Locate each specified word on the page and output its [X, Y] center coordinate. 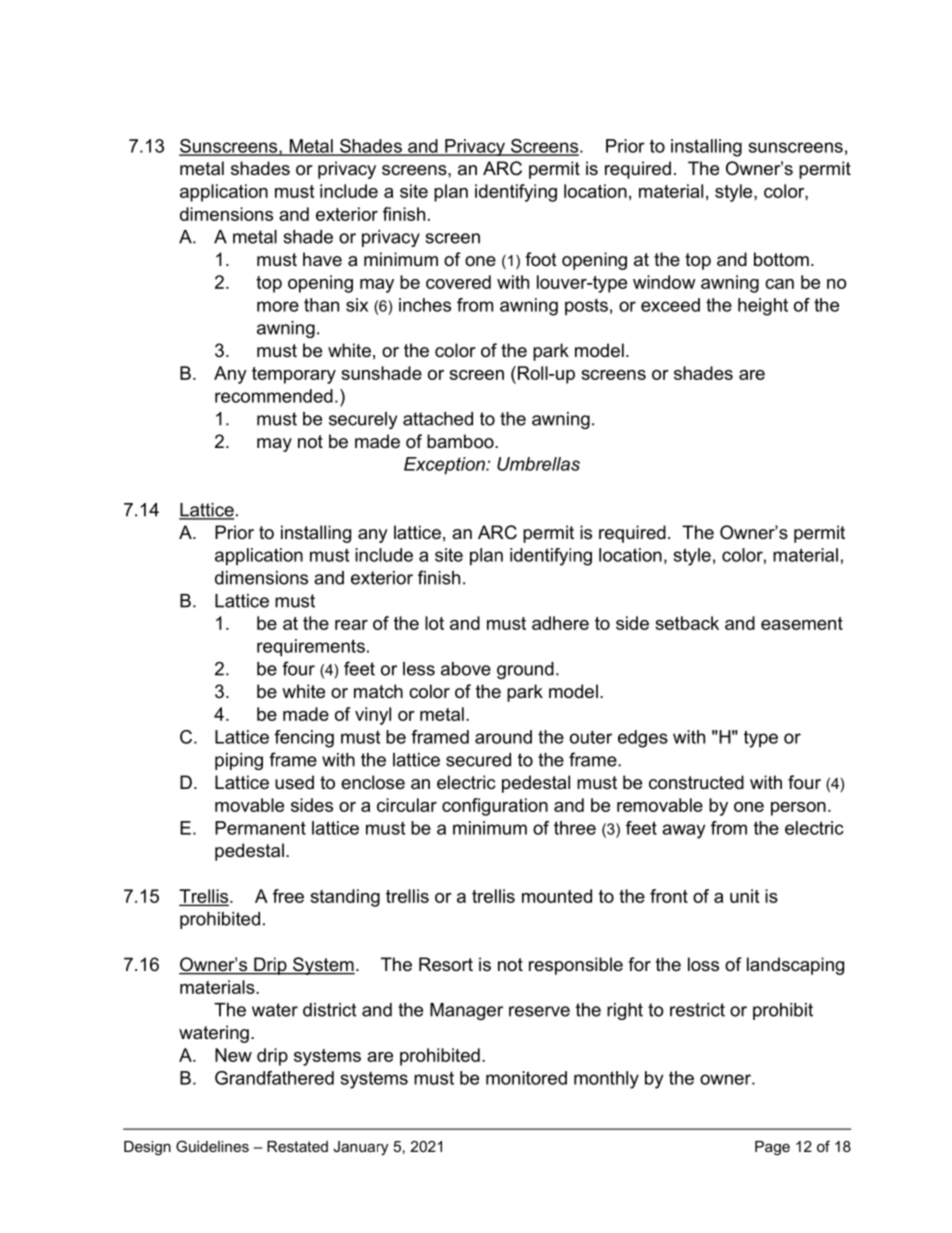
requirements [311, 648]
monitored [526, 1078]
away [683, 831]
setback [687, 623]
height [763, 307]
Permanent [260, 828]
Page [772, 1148]
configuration [495, 807]
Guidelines [212, 1146]
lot [434, 623]
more [278, 306]
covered [458, 282]
